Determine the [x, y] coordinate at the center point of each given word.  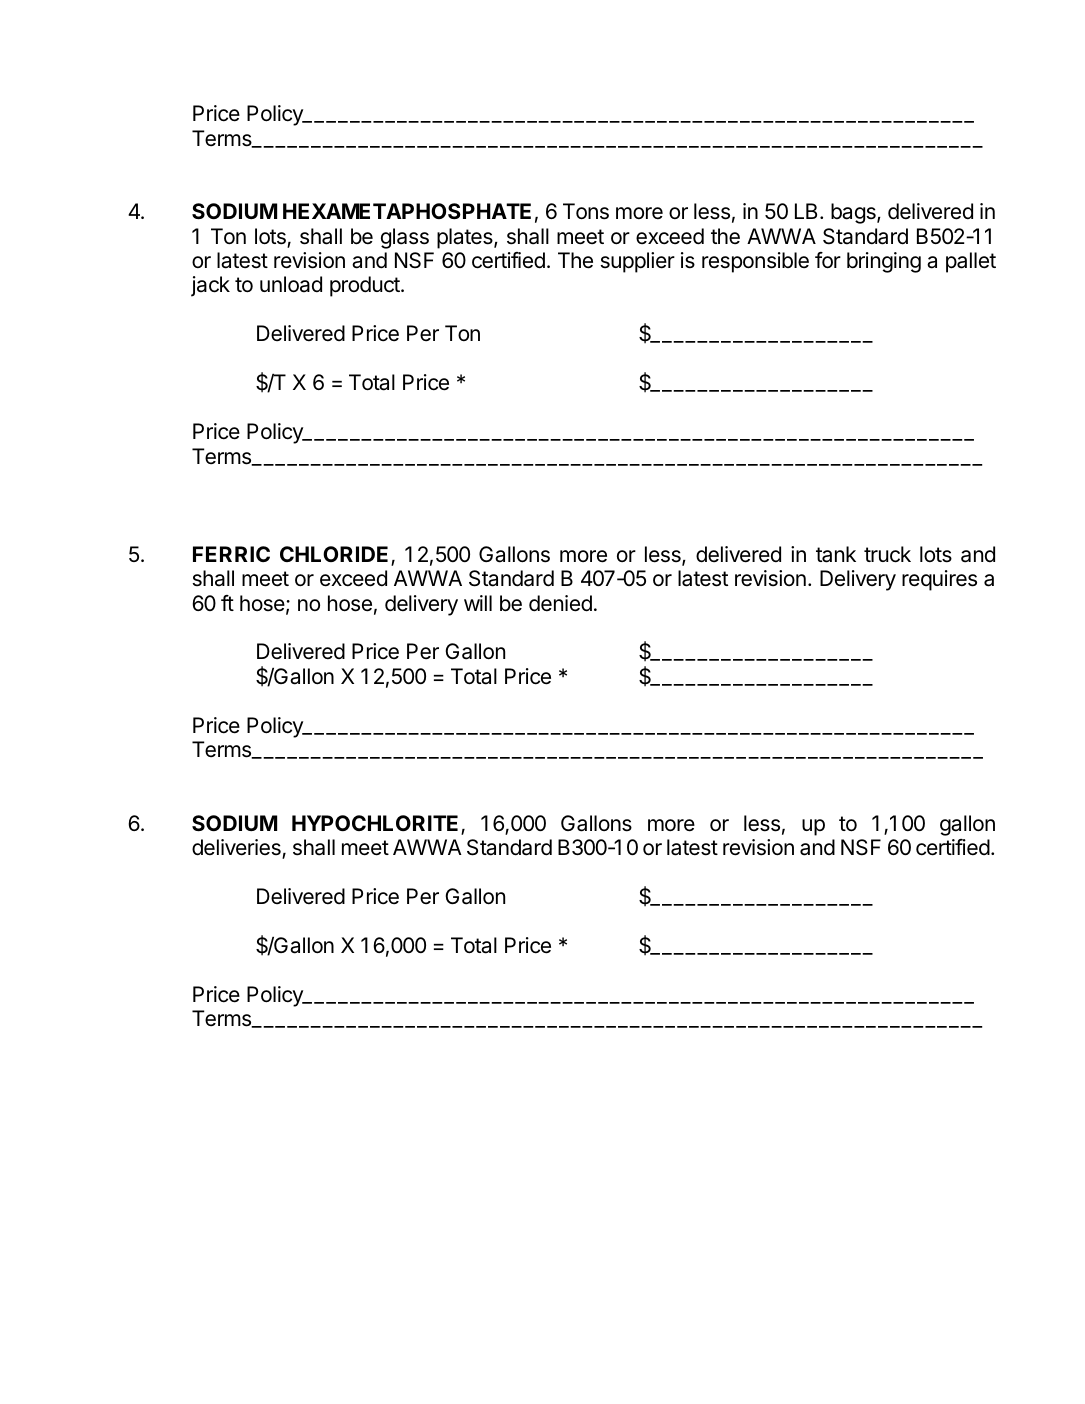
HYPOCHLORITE [377, 824]
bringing [884, 262]
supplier [638, 262]
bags [854, 213]
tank [836, 554]
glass [405, 238]
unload [291, 284]
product [366, 286]
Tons [586, 211]
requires [939, 580]
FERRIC [231, 554]
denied [560, 603]
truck [887, 554]
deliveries [237, 848]
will [478, 603]
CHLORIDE [336, 555]
